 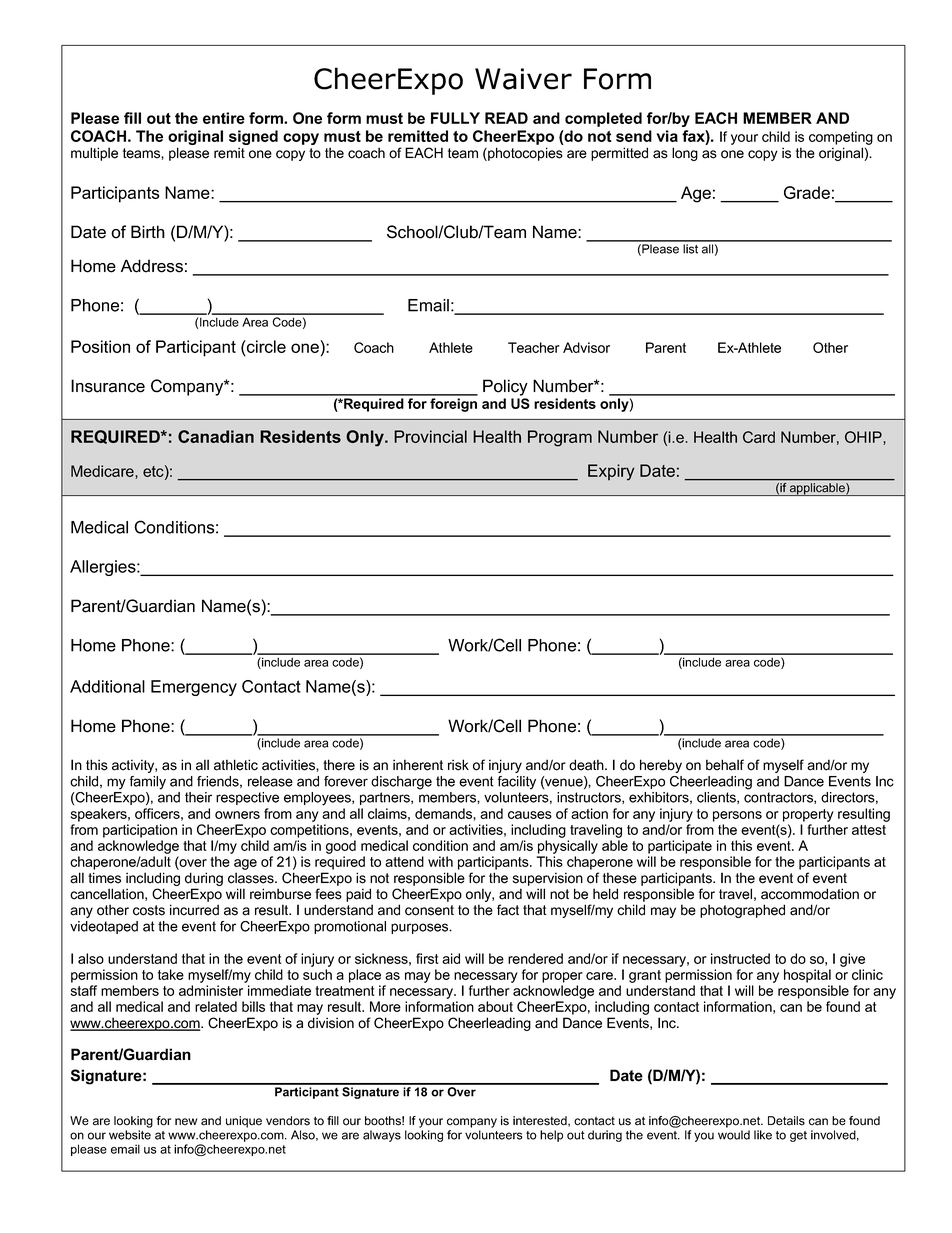 I want to click on FULLY, so click(x=455, y=118).
